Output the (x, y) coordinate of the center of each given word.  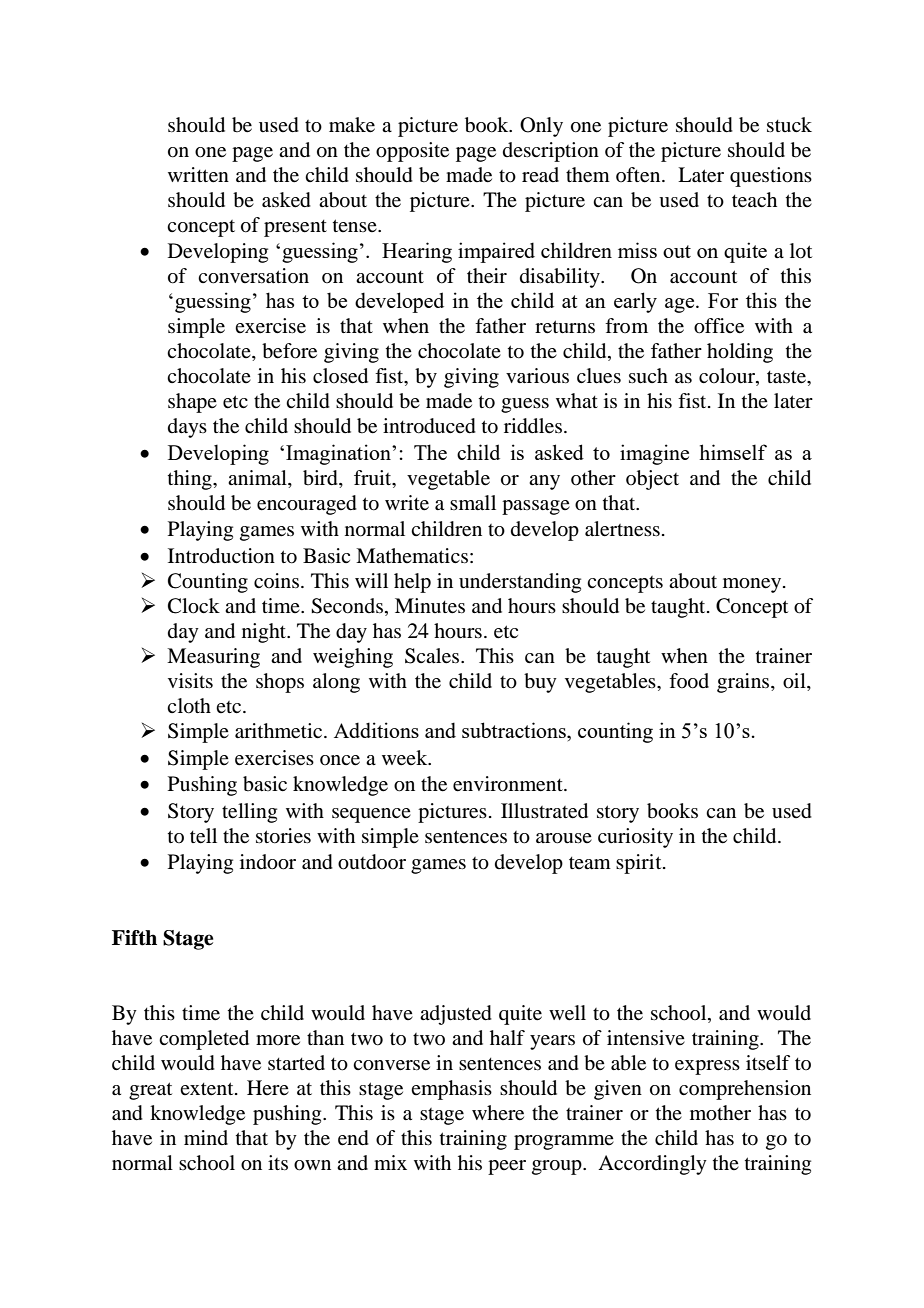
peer (507, 1167)
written (198, 175)
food (689, 681)
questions (771, 177)
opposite (412, 152)
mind (206, 1137)
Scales (433, 656)
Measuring (213, 658)
